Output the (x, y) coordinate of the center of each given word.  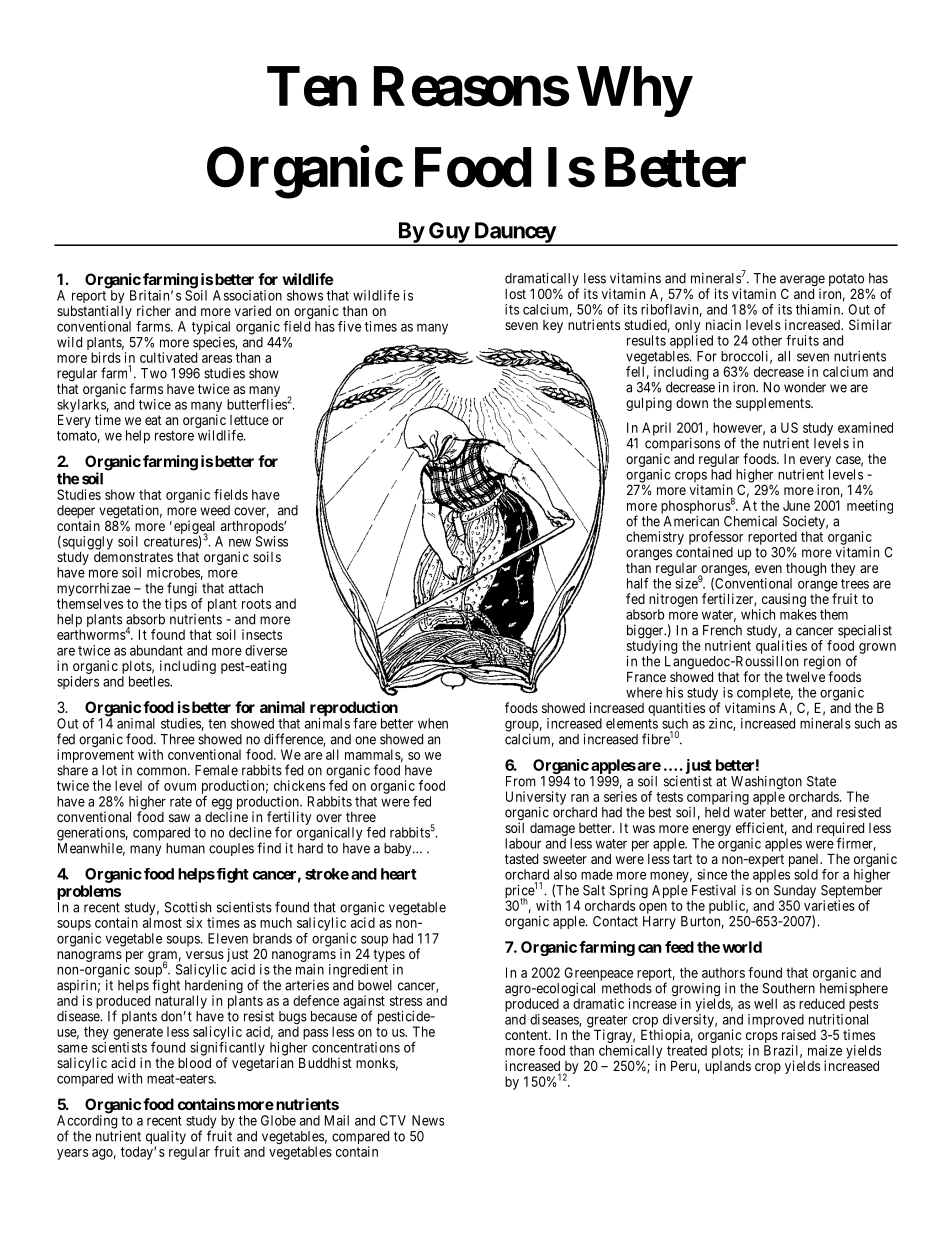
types (389, 957)
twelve (805, 676)
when (433, 723)
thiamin (819, 309)
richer (154, 310)
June (796, 505)
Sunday (794, 893)
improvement (95, 756)
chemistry (655, 538)
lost (515, 294)
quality (166, 1139)
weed (215, 510)
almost (162, 922)
